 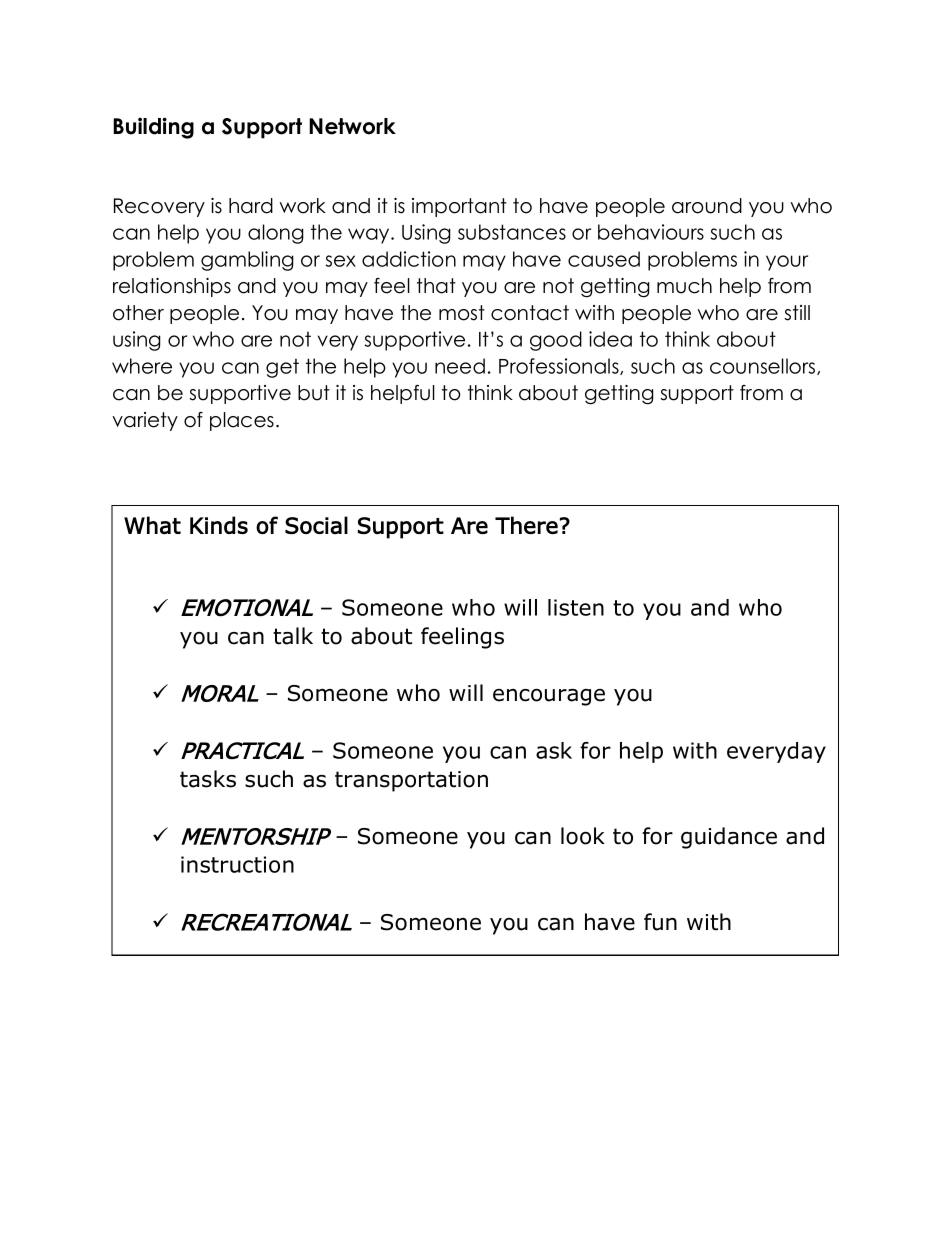 What do you see at coordinates (411, 781) in the page?
I see `transportation` at bounding box center [411, 781].
